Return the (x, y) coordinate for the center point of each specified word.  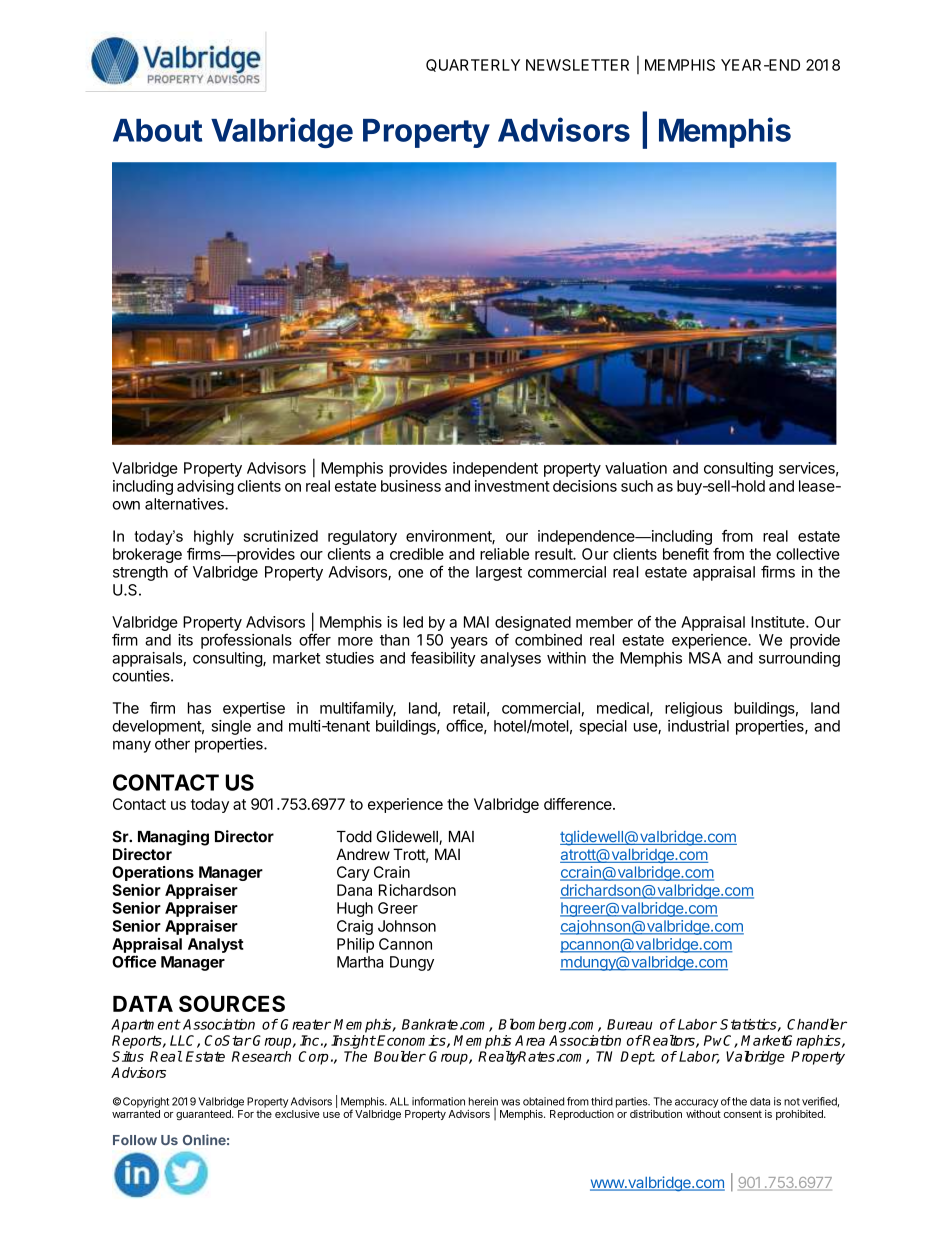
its (185, 640)
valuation (636, 468)
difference (579, 804)
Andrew (363, 854)
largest (499, 573)
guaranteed (204, 1115)
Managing (173, 838)
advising (205, 487)
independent (495, 469)
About (157, 130)
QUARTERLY (473, 65)
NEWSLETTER (577, 65)
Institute (779, 622)
